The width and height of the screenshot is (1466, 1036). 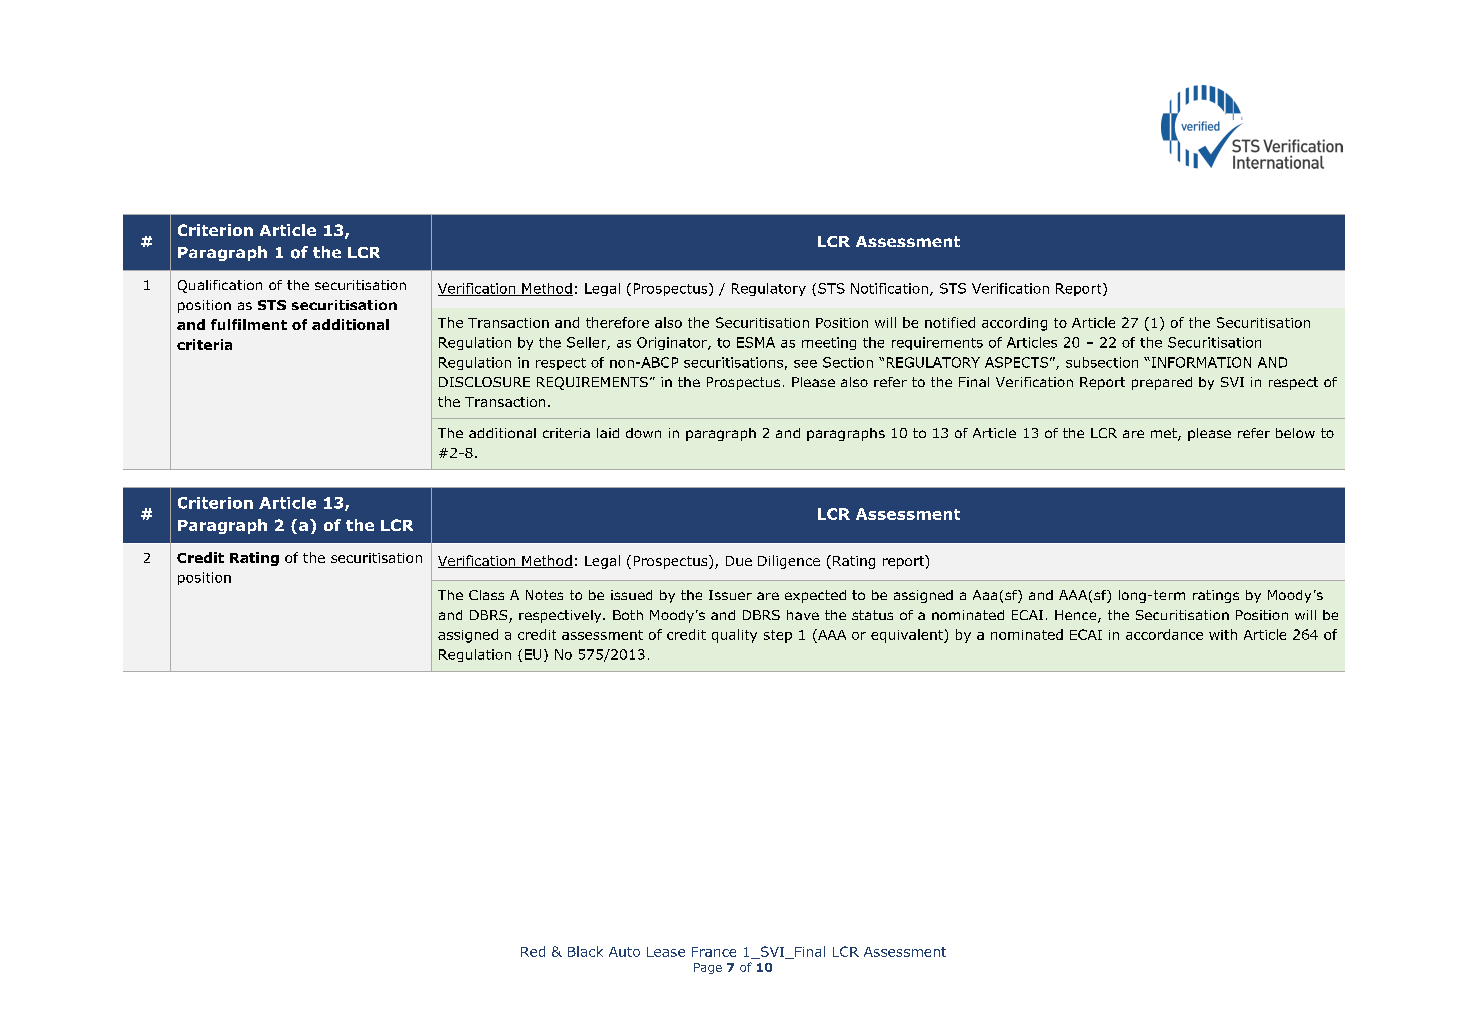 What do you see at coordinates (829, 343) in the screenshot?
I see `meeting` at bounding box center [829, 343].
